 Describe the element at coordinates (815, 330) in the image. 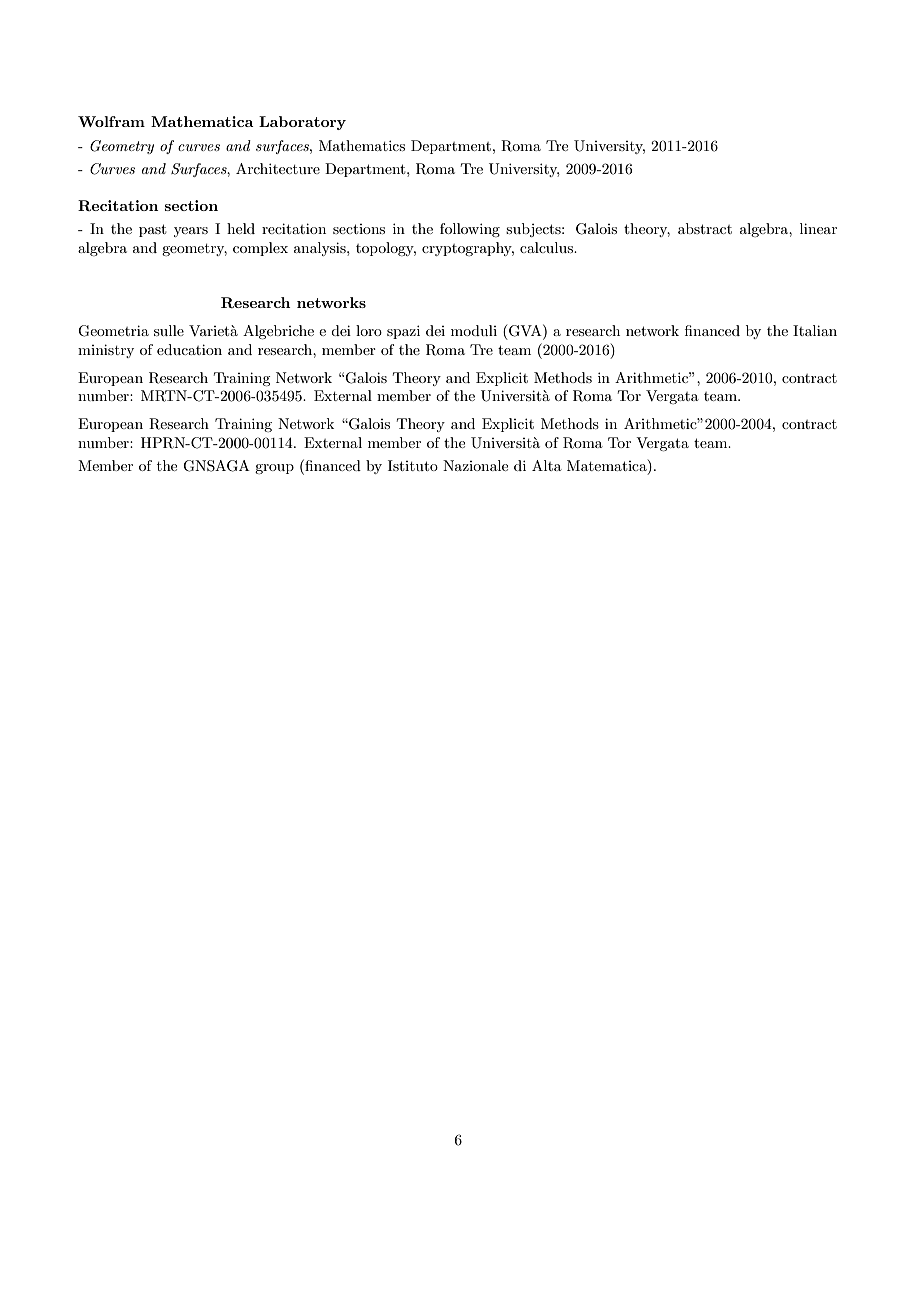

I see `Italian` at that location.
